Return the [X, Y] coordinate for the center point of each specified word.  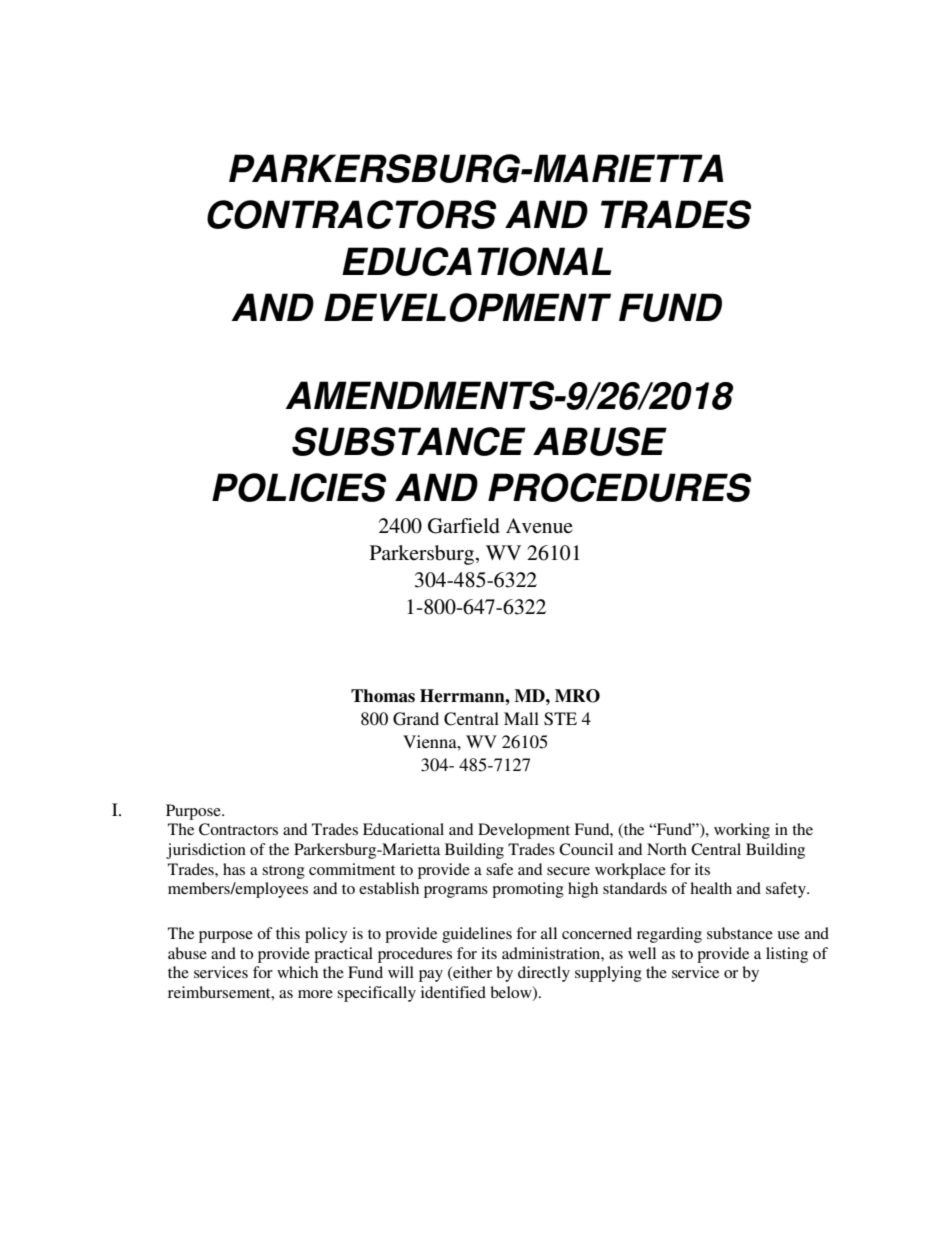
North [667, 849]
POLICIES [299, 487]
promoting [528, 890]
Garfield [464, 526]
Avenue [539, 525]
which [297, 972]
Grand [416, 719]
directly [544, 974]
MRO [577, 696]
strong [283, 872]
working [742, 831]
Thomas [383, 696]
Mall [521, 718]
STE [560, 719]
